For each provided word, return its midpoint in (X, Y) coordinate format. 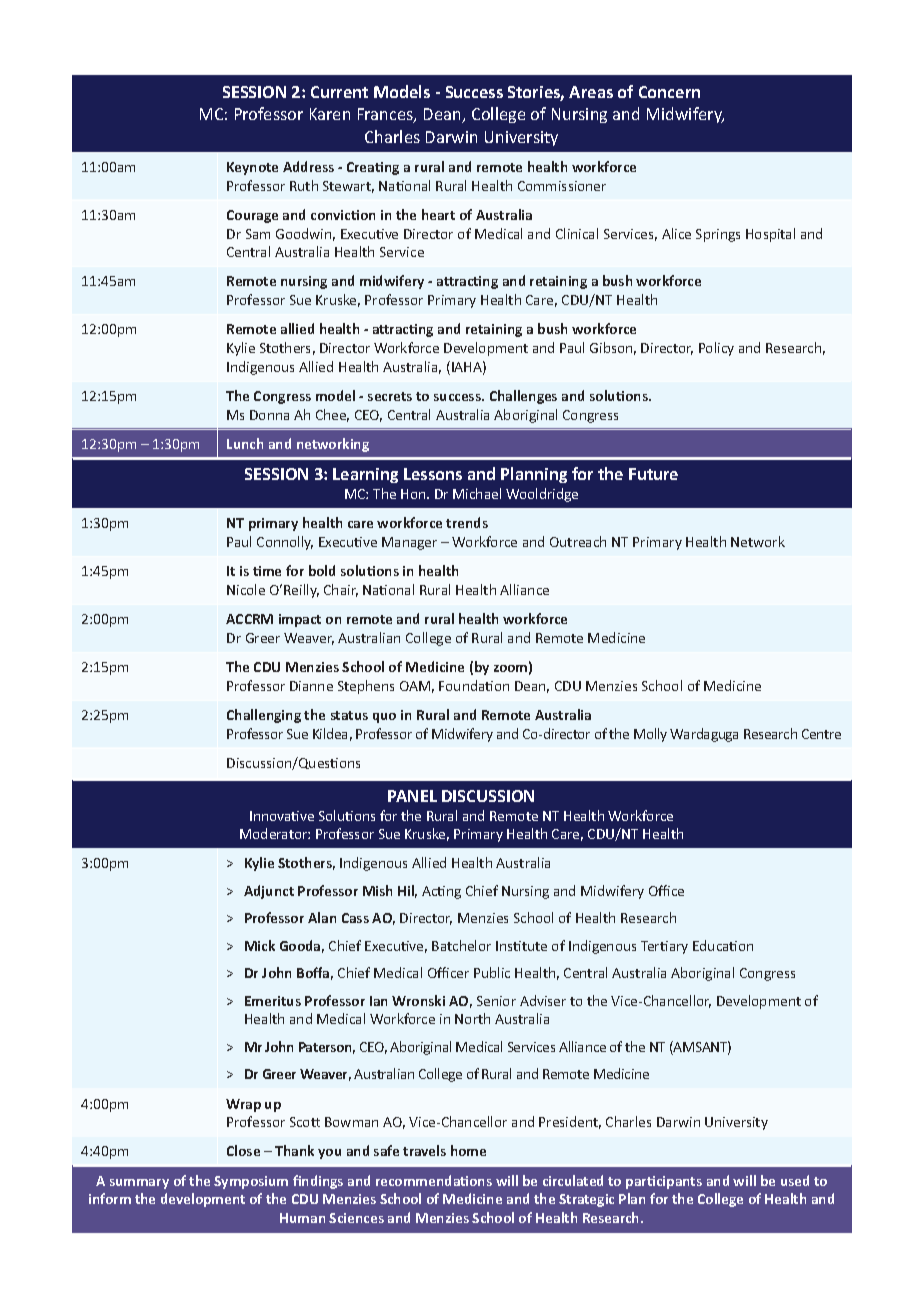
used (795, 1180)
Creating (373, 168)
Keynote (252, 168)
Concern (669, 92)
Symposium (251, 1182)
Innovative (282, 816)
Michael (477, 493)
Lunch (245, 443)
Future (653, 474)
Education (723, 945)
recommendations (434, 1180)
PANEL (412, 796)
